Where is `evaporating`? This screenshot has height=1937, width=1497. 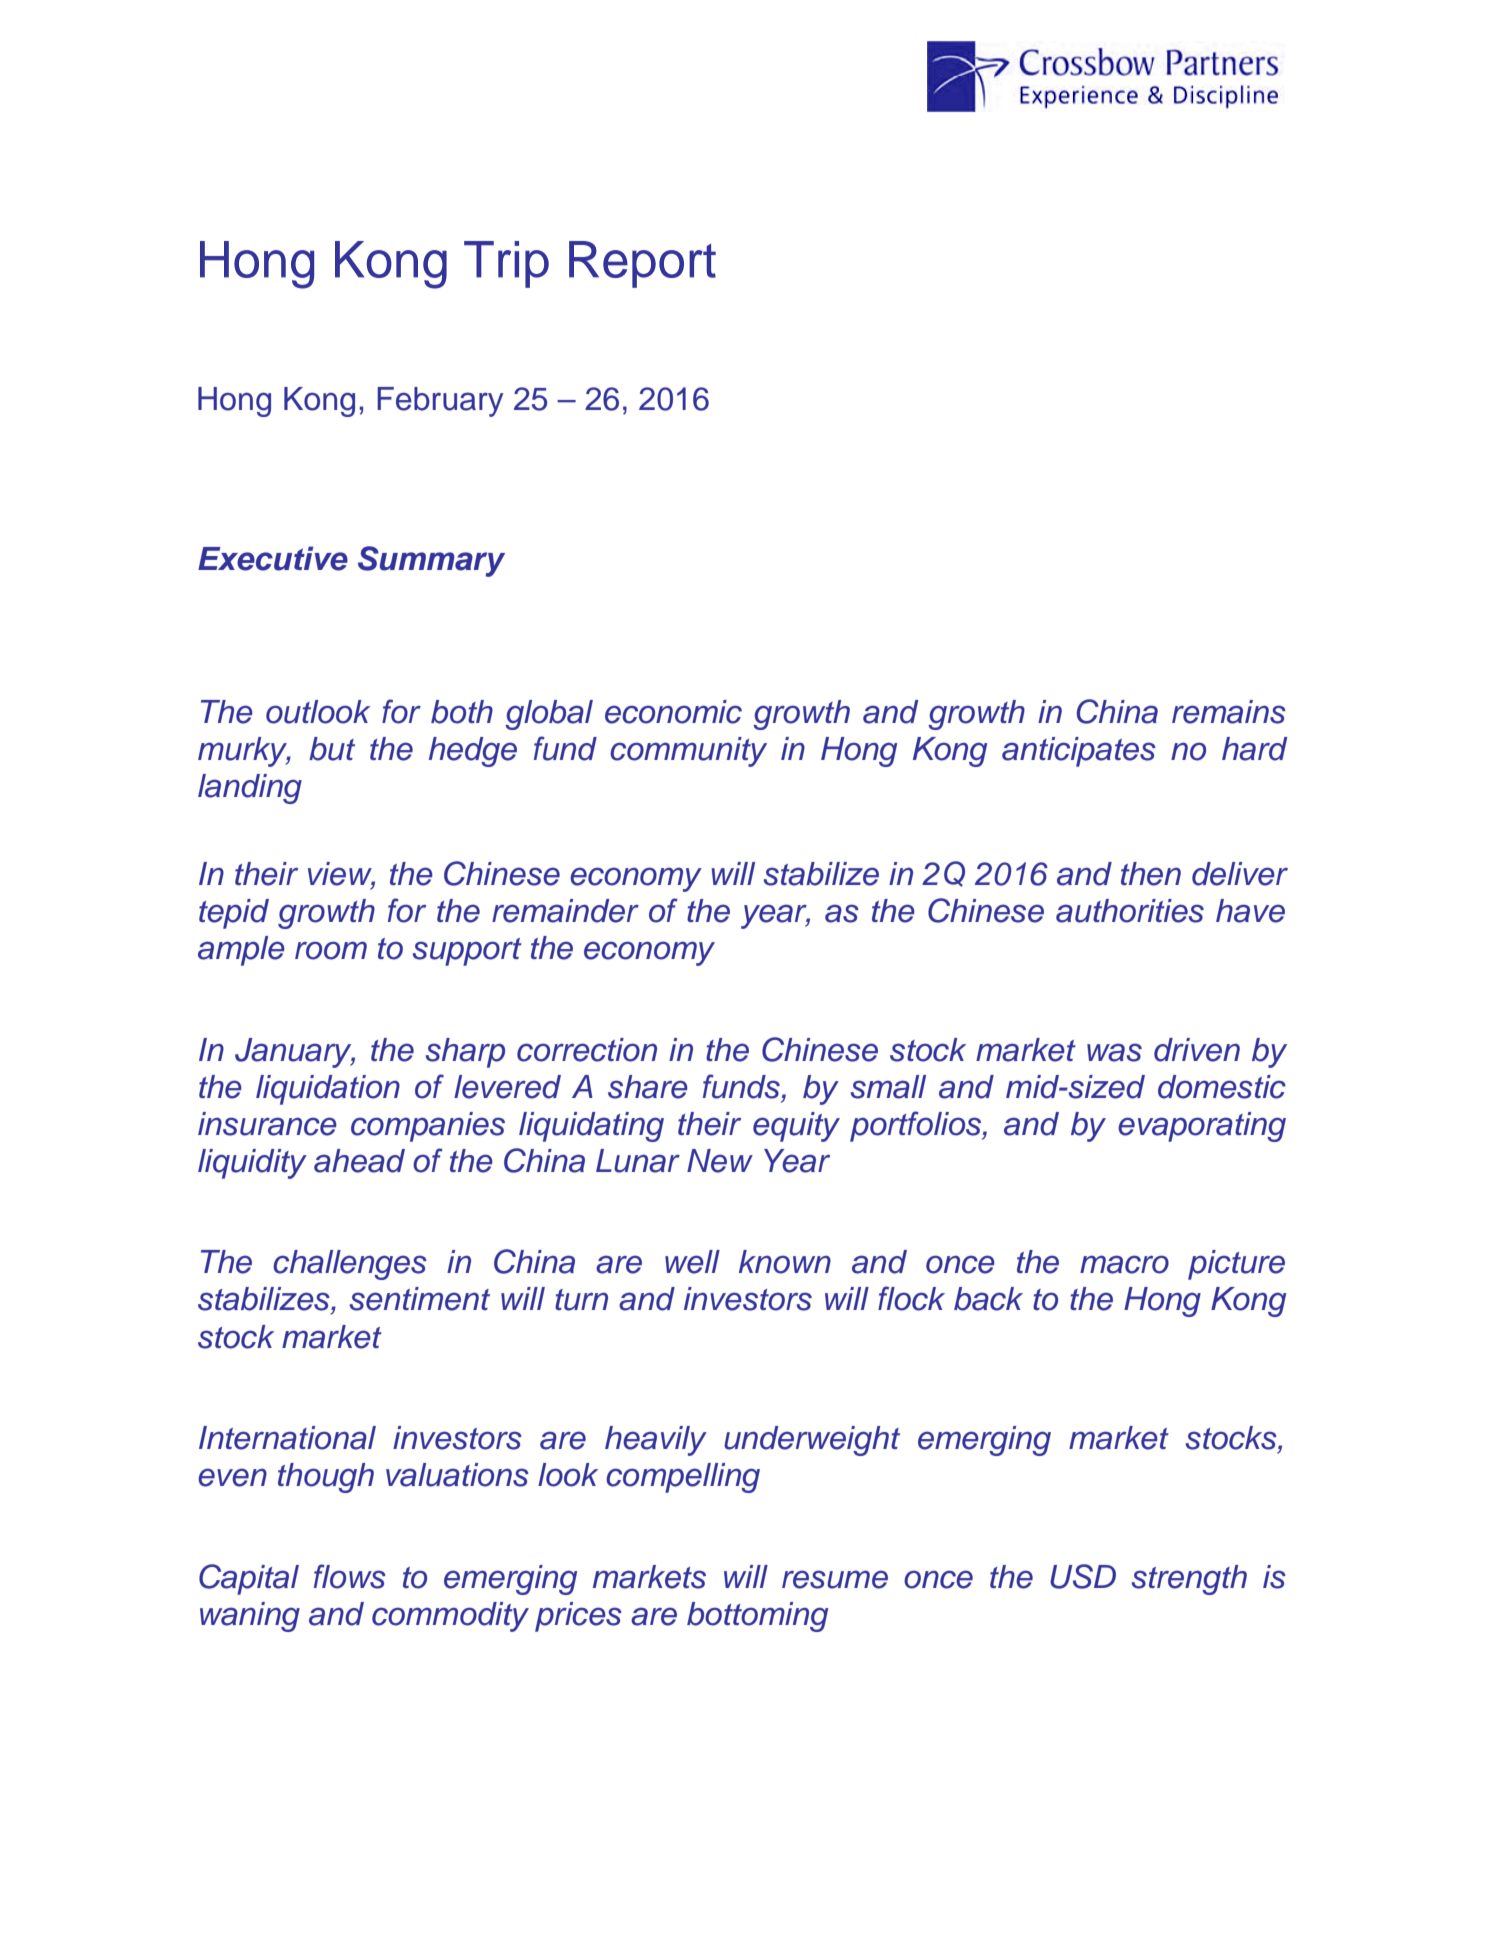 evaporating is located at coordinates (1202, 1127).
